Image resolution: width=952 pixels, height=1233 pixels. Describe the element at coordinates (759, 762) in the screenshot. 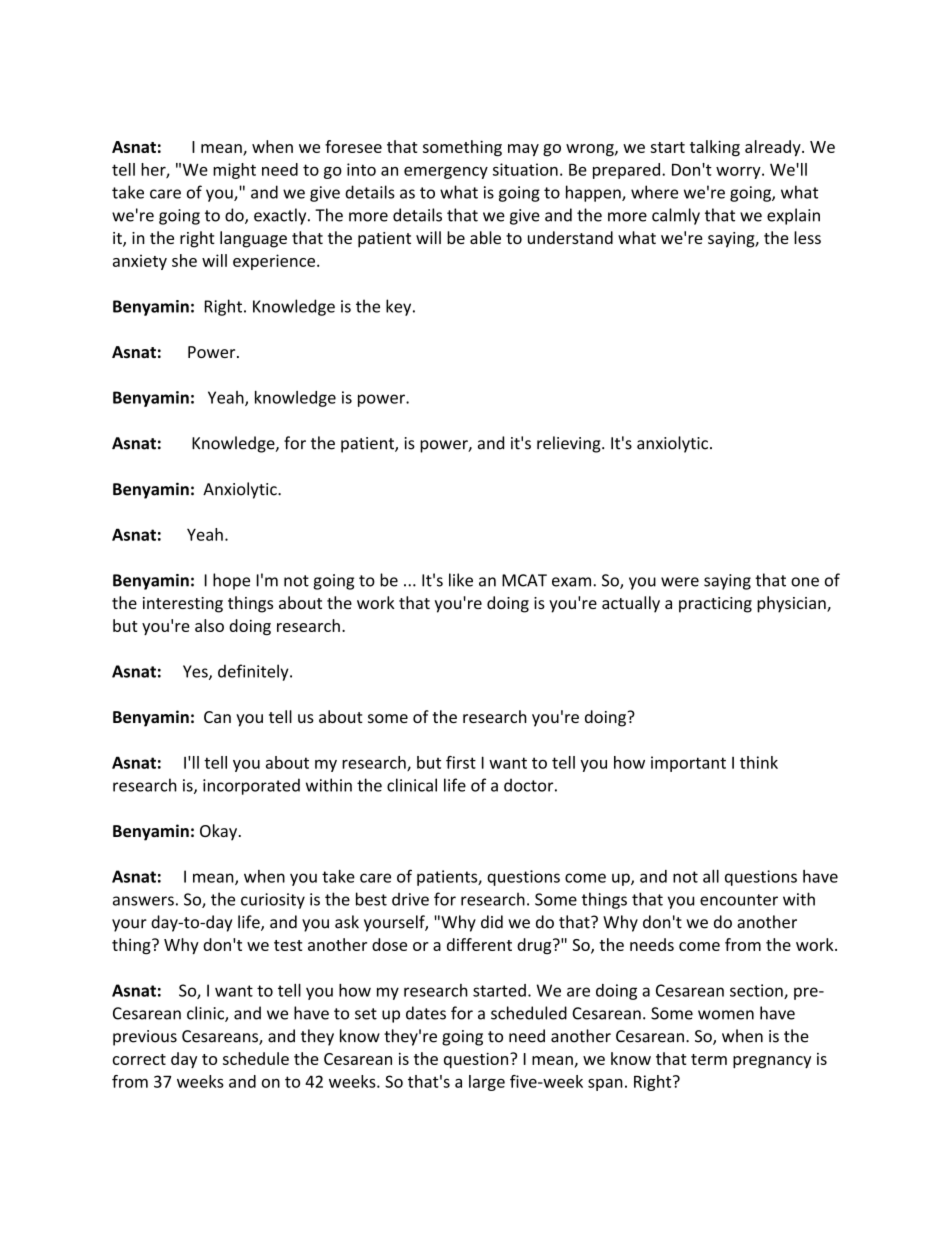

I see `think` at that location.
